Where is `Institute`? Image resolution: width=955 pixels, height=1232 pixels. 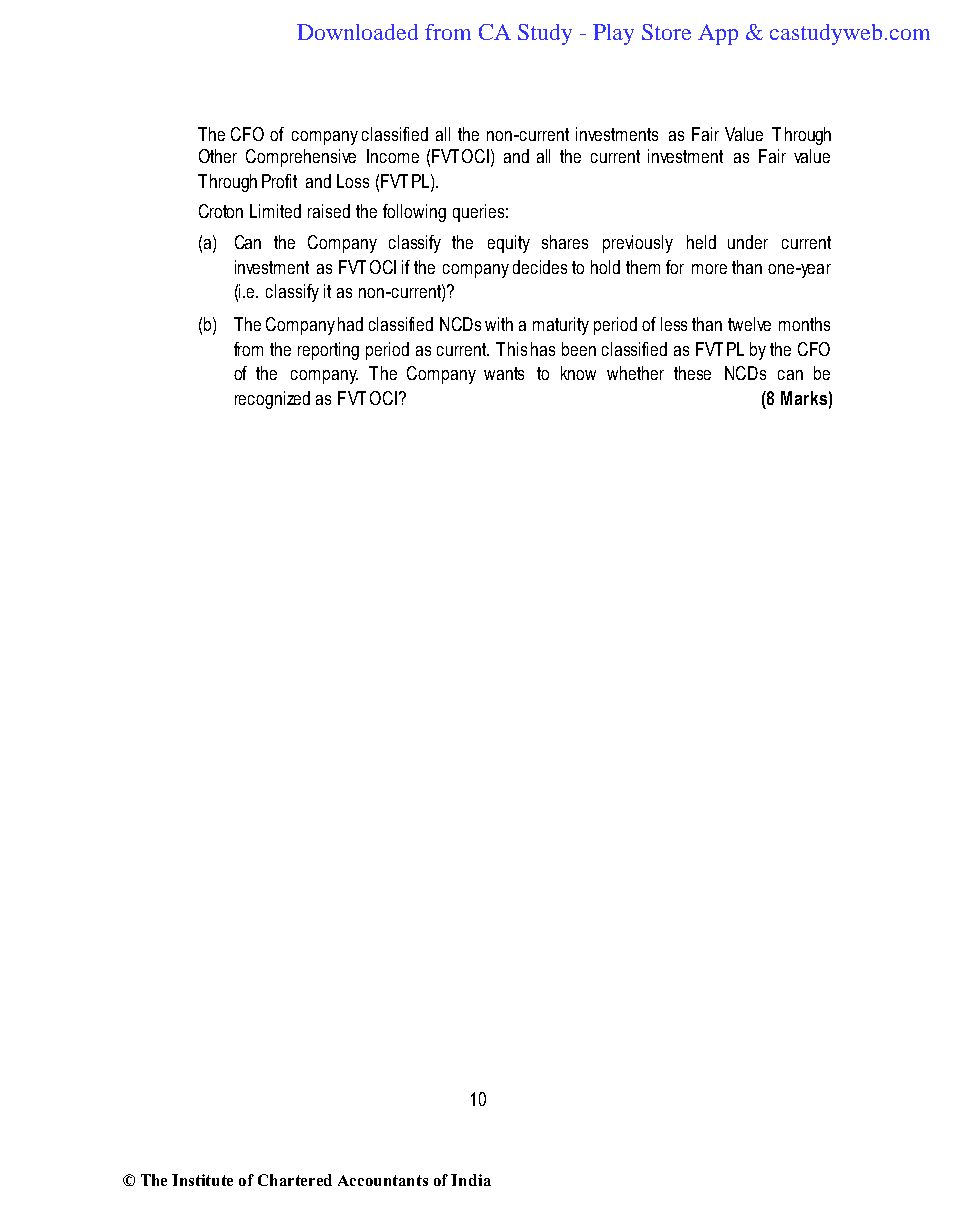 Institute is located at coordinates (202, 1180).
